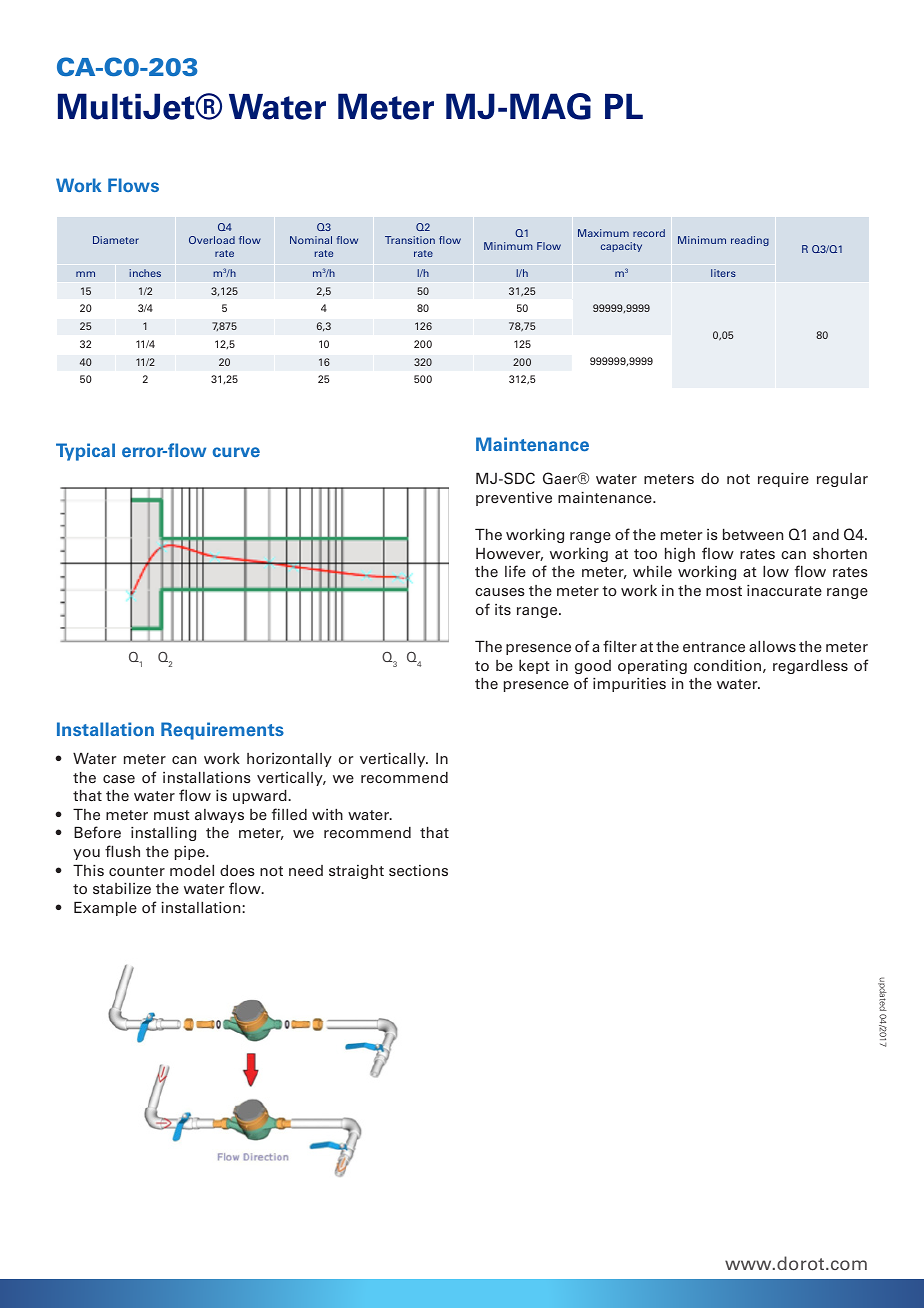 The image size is (924, 1308). I want to click on Transition, so click(410, 240).
